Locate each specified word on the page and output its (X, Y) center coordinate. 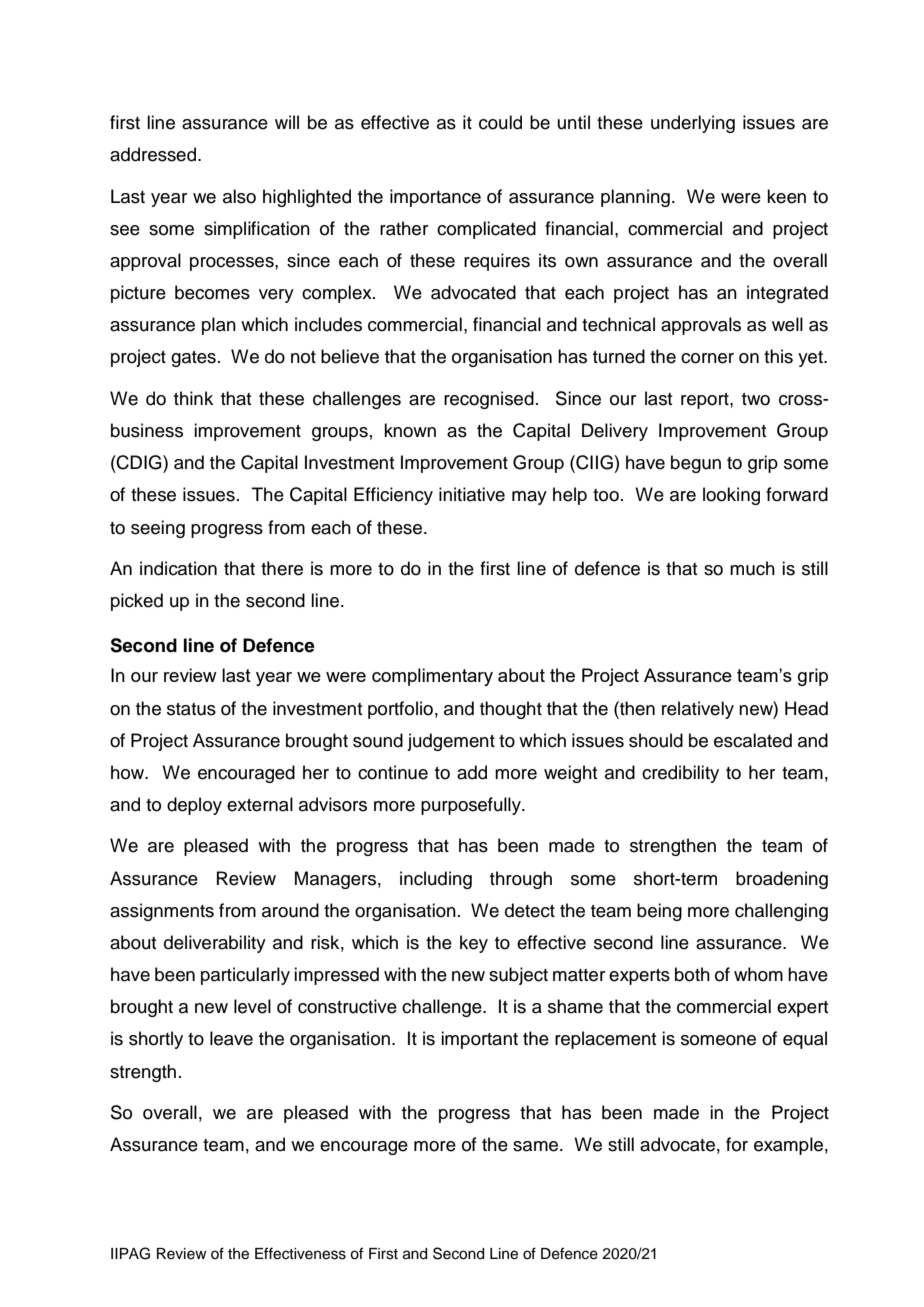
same (537, 1146)
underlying (693, 124)
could (500, 122)
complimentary (432, 677)
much (752, 568)
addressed (153, 154)
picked (137, 602)
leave (231, 1038)
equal (805, 1040)
